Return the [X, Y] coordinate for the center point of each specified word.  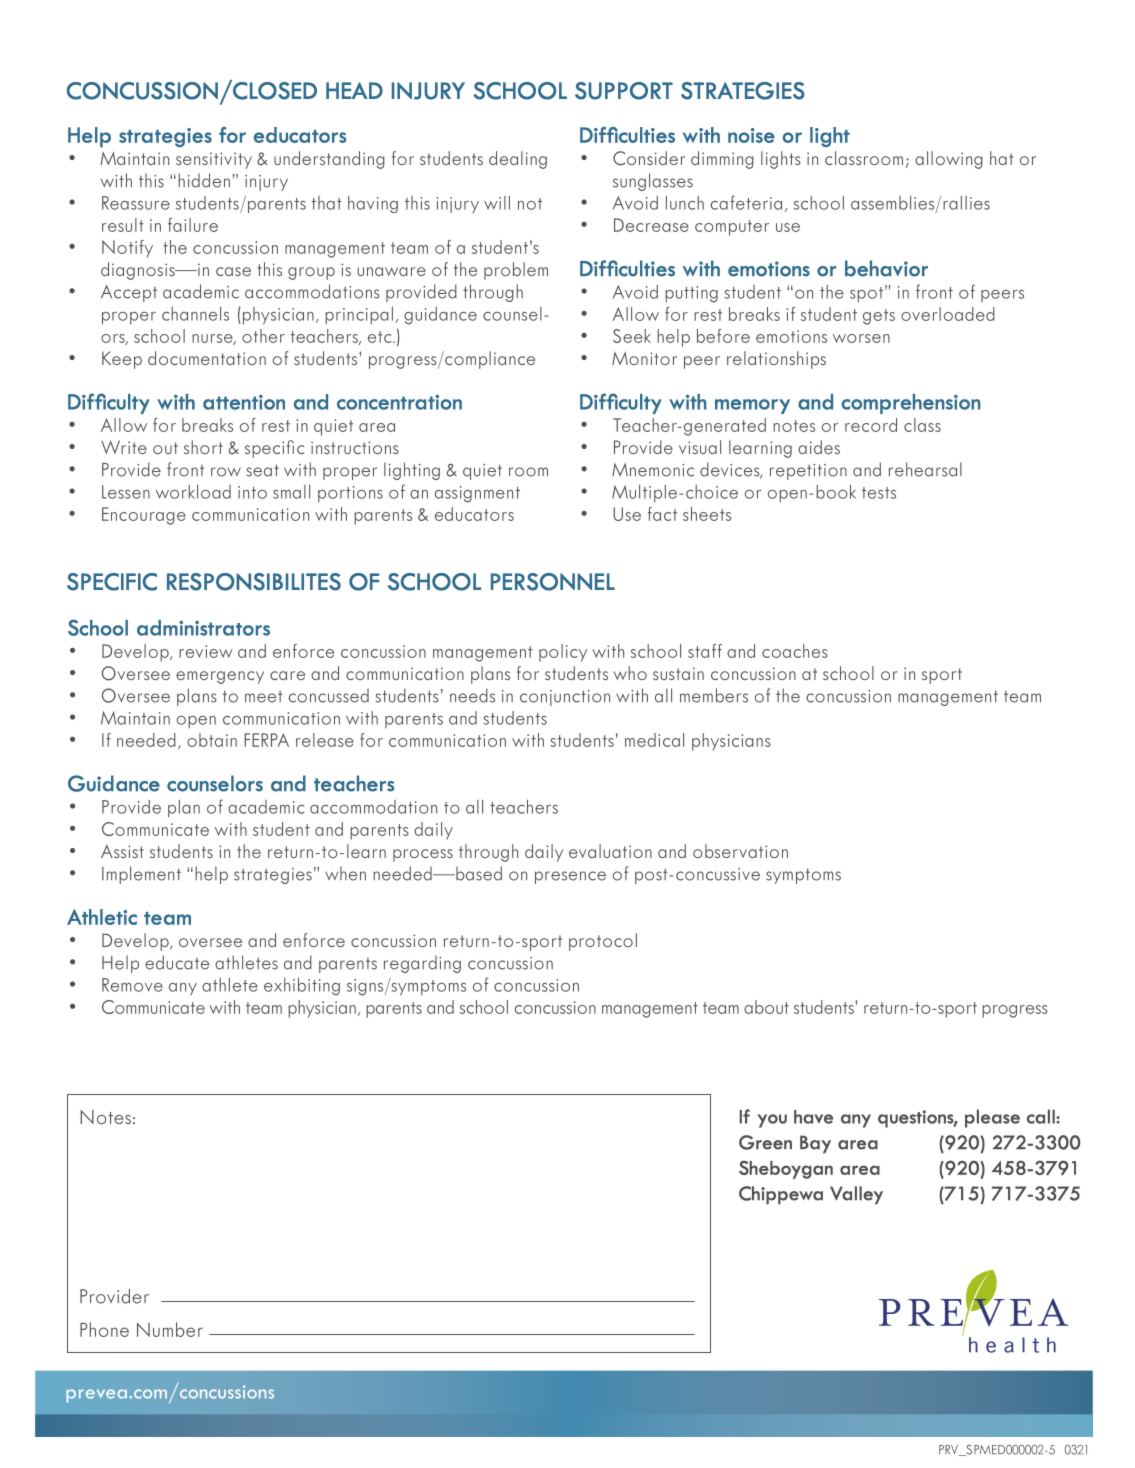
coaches [795, 651]
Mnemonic [653, 470]
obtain [212, 740]
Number [170, 1329]
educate [177, 962]
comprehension [910, 404]
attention [244, 402]
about [766, 1007]
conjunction [565, 698]
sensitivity [214, 160]
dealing [518, 160]
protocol [603, 942]
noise [751, 135]
